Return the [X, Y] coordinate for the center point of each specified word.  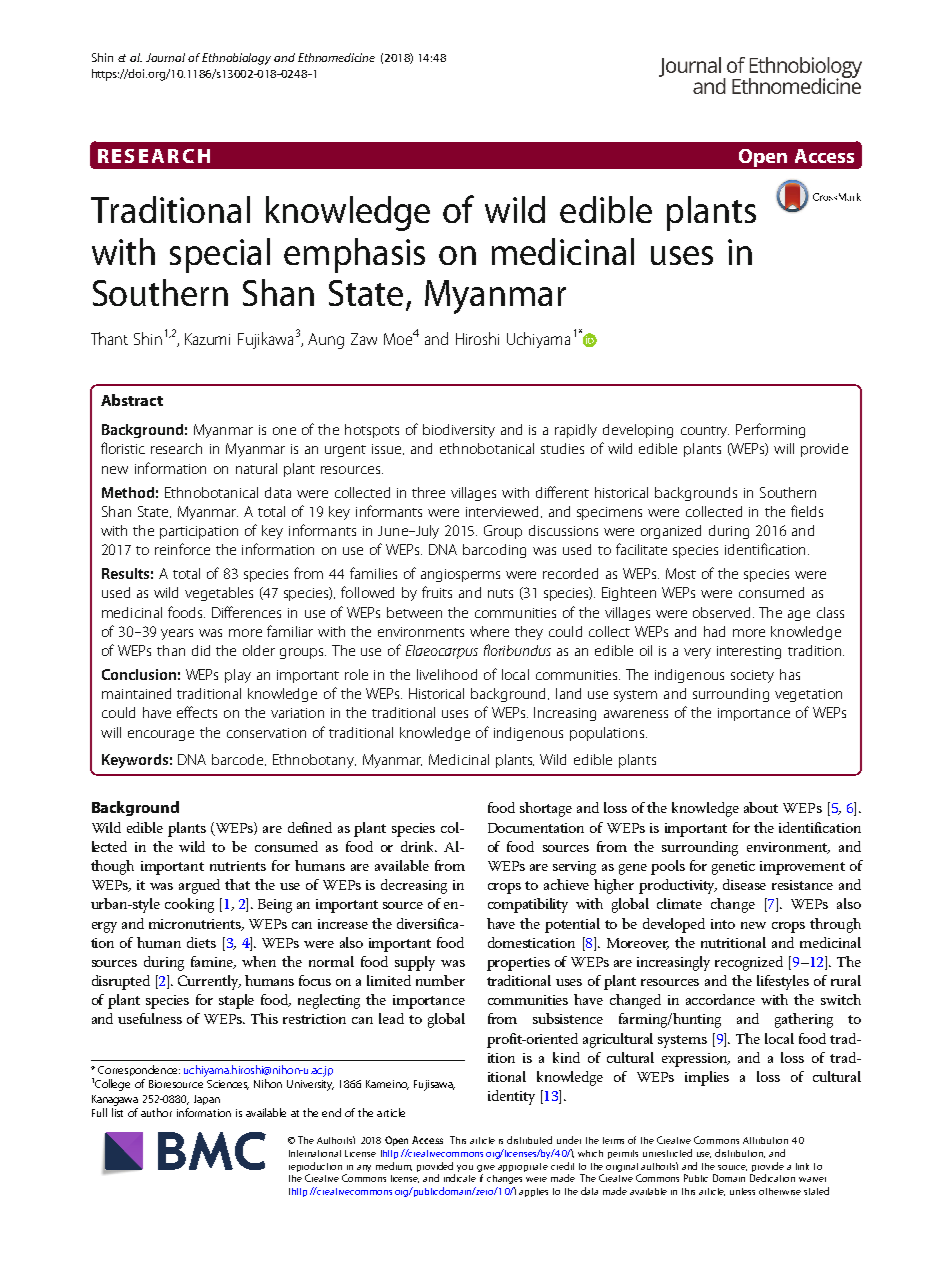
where [489, 631]
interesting [749, 652]
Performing [770, 430]
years [177, 634]
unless [742, 1191]
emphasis [354, 255]
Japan [207, 1100]
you [465, 1168]
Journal [165, 57]
